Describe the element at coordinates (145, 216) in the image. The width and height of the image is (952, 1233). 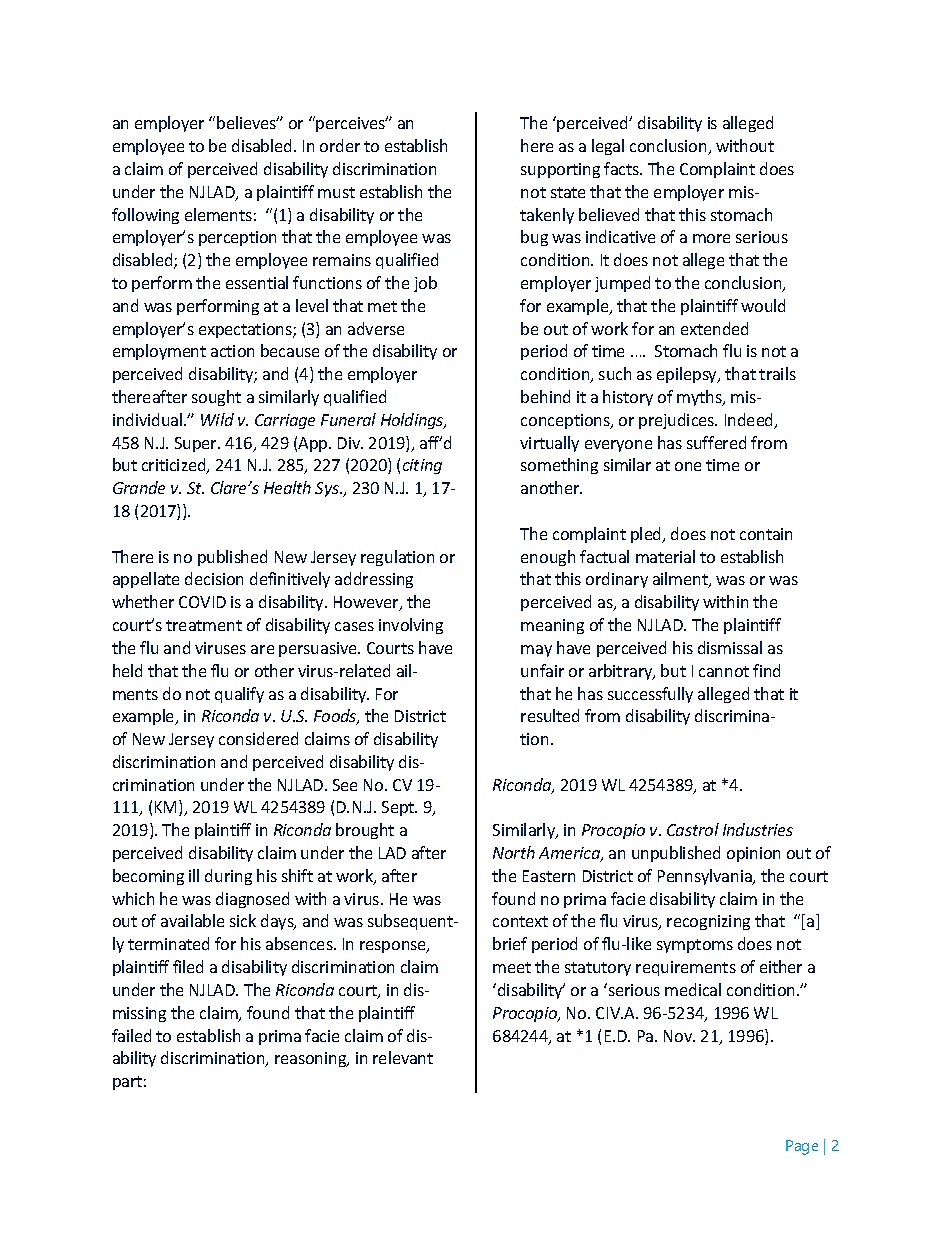
I see `following` at that location.
